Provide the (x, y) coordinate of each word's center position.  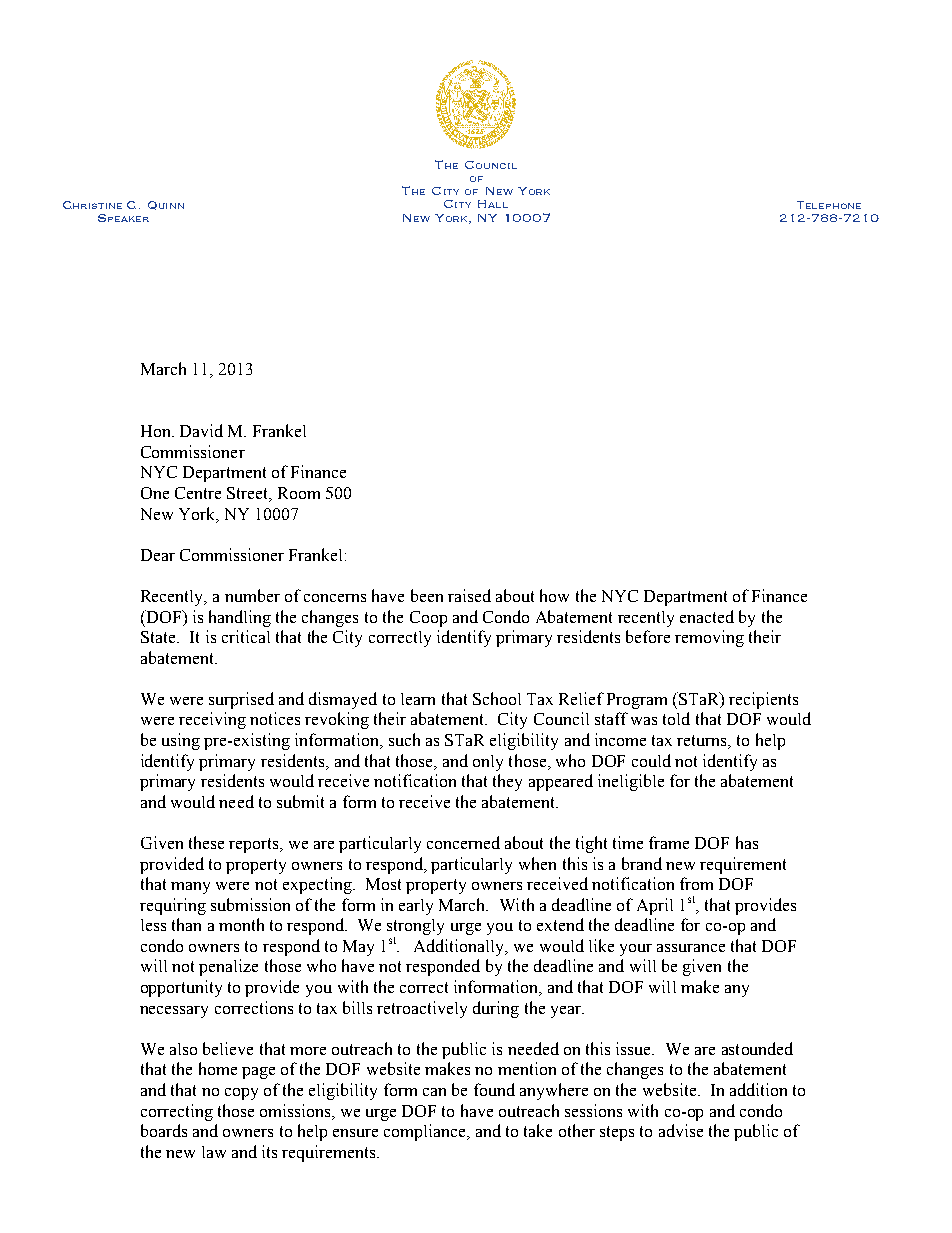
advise (681, 1130)
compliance (426, 1132)
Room (299, 493)
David (201, 430)
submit (300, 801)
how (554, 595)
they (507, 782)
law (214, 1152)
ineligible (631, 782)
